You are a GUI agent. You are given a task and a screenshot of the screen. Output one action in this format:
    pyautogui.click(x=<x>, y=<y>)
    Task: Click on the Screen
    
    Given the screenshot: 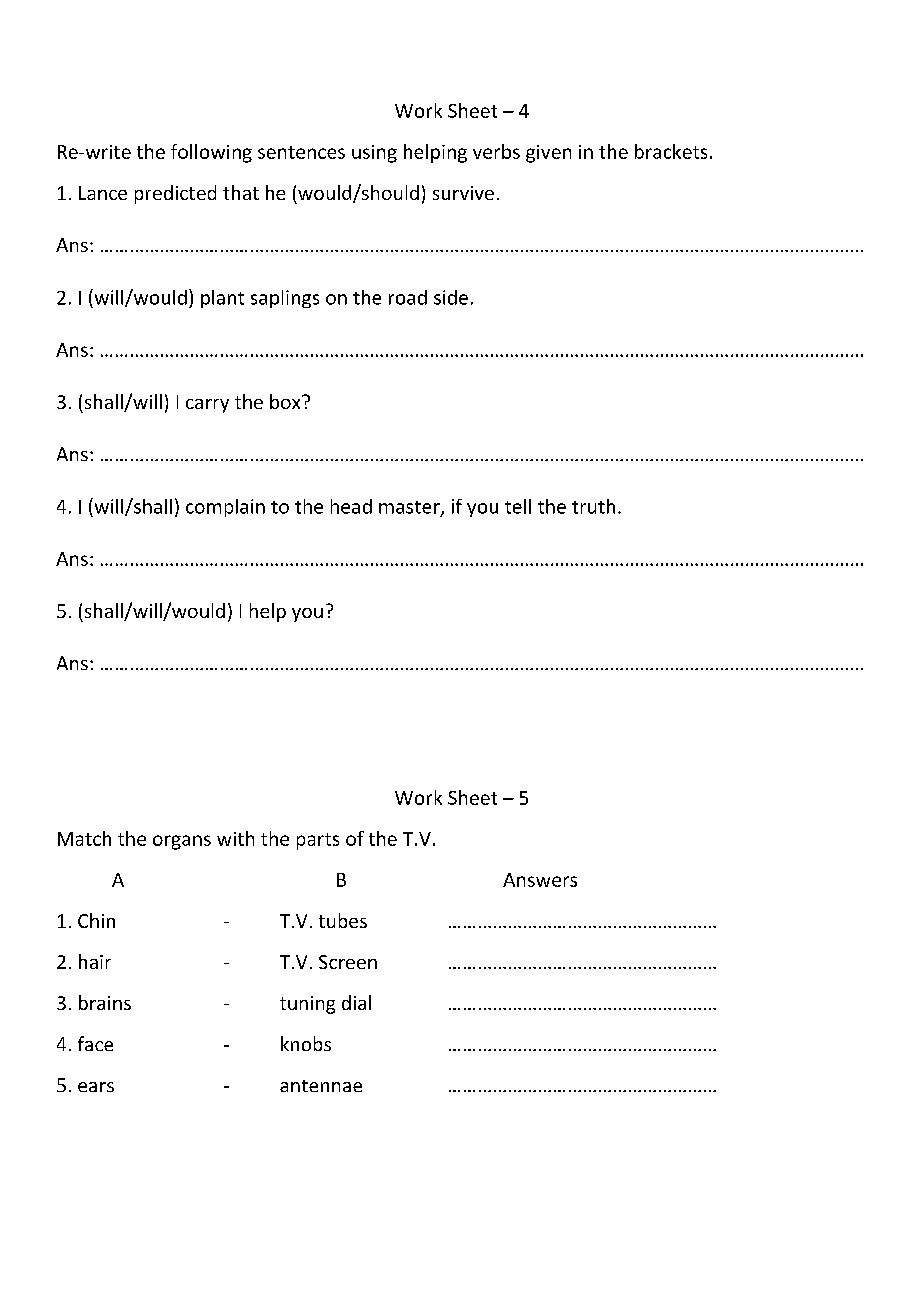 What is the action you would take?
    pyautogui.click(x=348, y=962)
